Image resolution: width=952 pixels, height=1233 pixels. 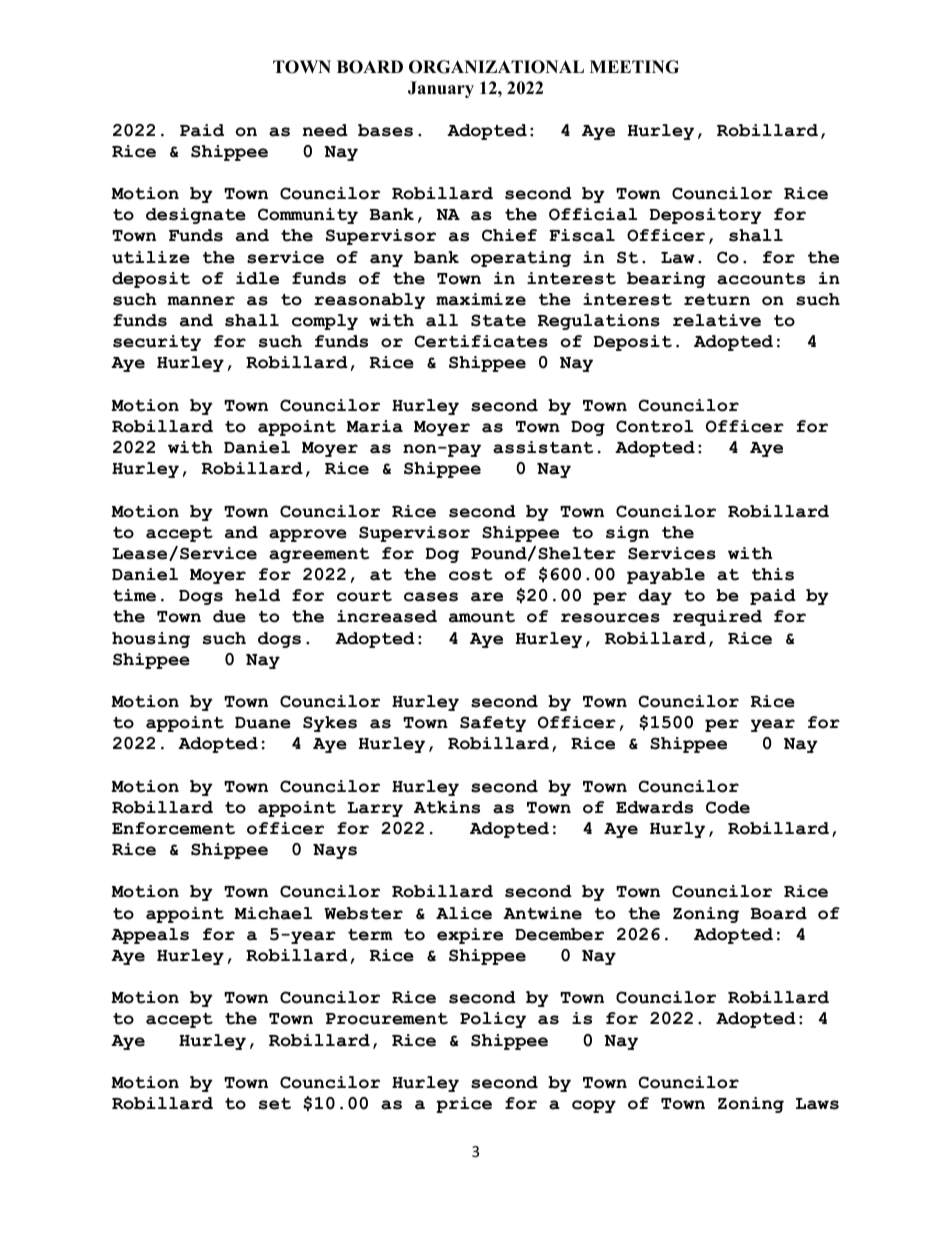 I want to click on this, so click(x=773, y=574).
